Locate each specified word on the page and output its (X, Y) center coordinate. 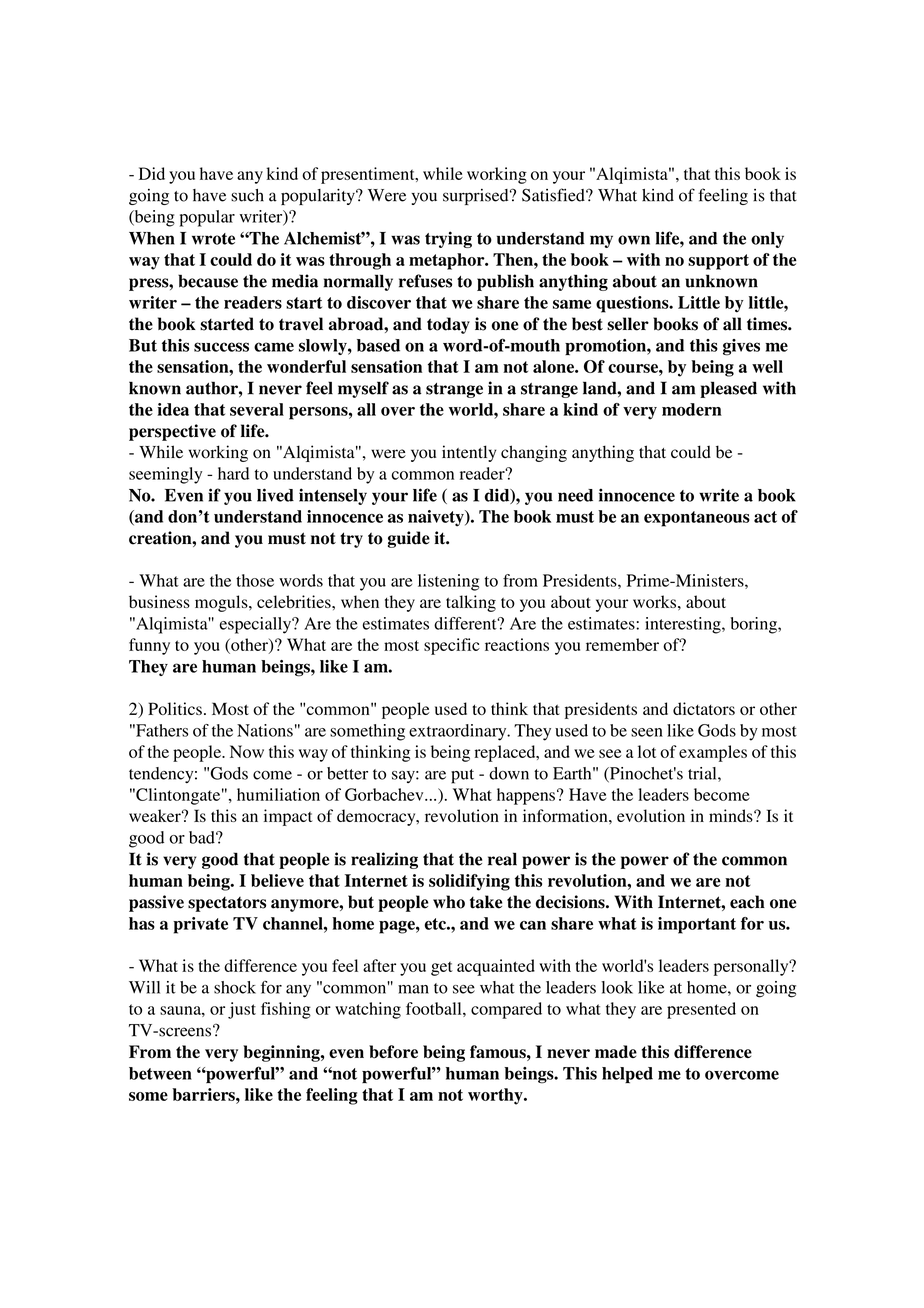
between (160, 1073)
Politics (175, 708)
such (247, 195)
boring (754, 625)
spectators (227, 904)
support (718, 262)
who (449, 902)
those (255, 580)
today (448, 325)
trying (448, 239)
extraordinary (459, 732)
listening (448, 582)
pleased (728, 389)
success (221, 347)
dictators (704, 708)
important (697, 925)
